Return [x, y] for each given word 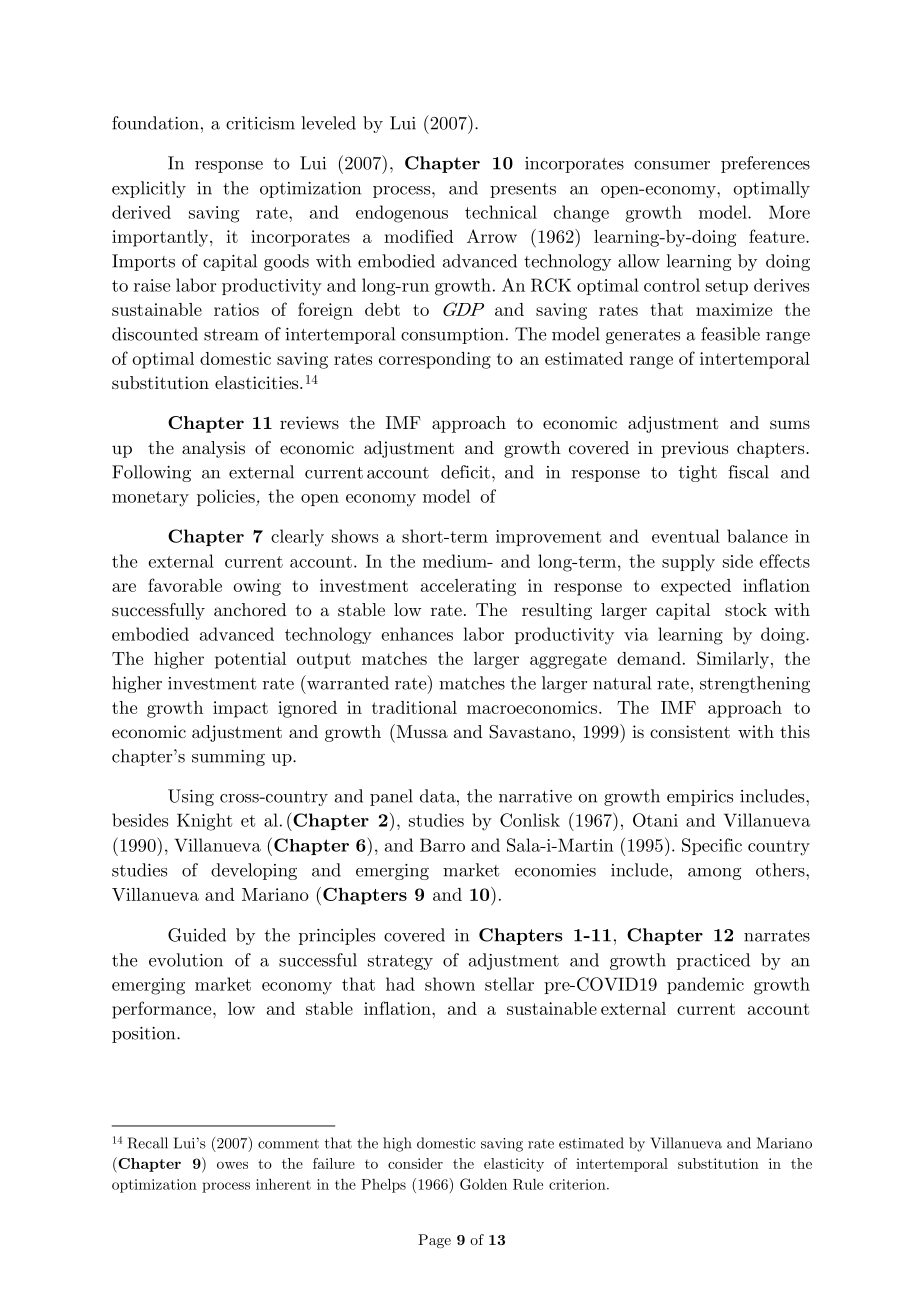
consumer [672, 165]
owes [232, 1165]
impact [240, 709]
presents [523, 190]
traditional [414, 707]
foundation [155, 123]
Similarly [733, 660]
